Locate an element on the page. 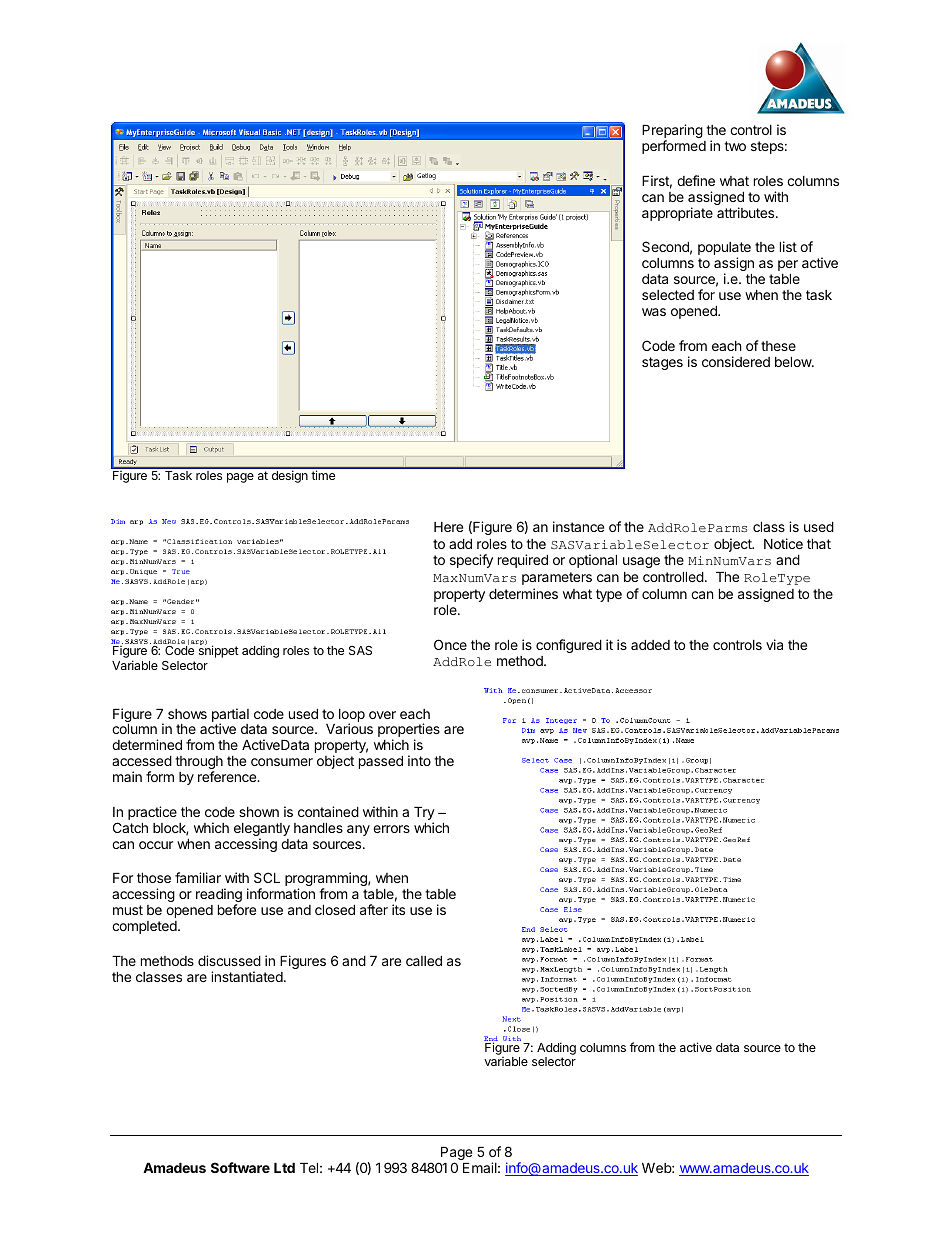 The width and height of the document is (952, 1233). Once is located at coordinates (450, 644).
